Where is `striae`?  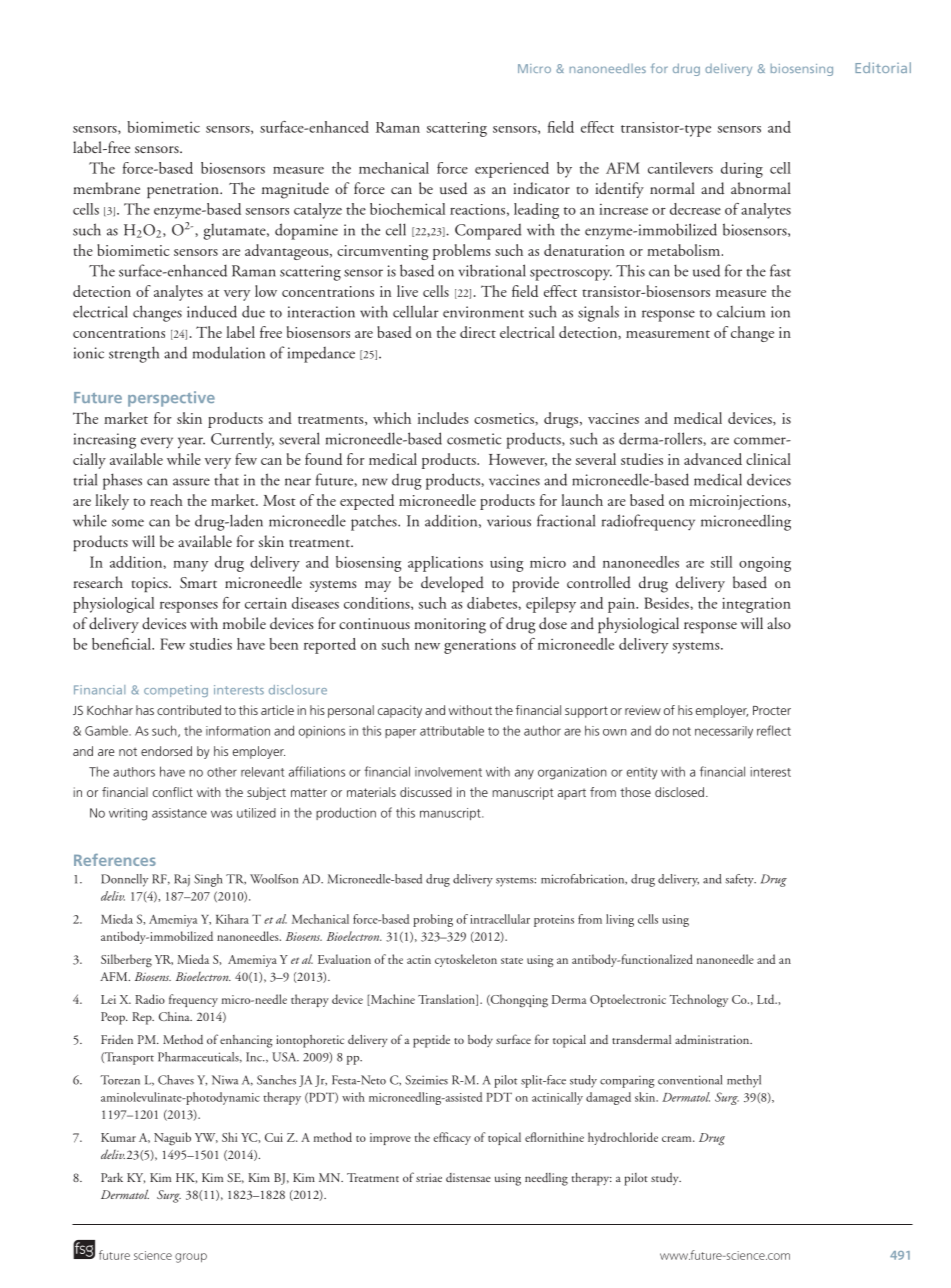 striae is located at coordinates (429, 1177).
